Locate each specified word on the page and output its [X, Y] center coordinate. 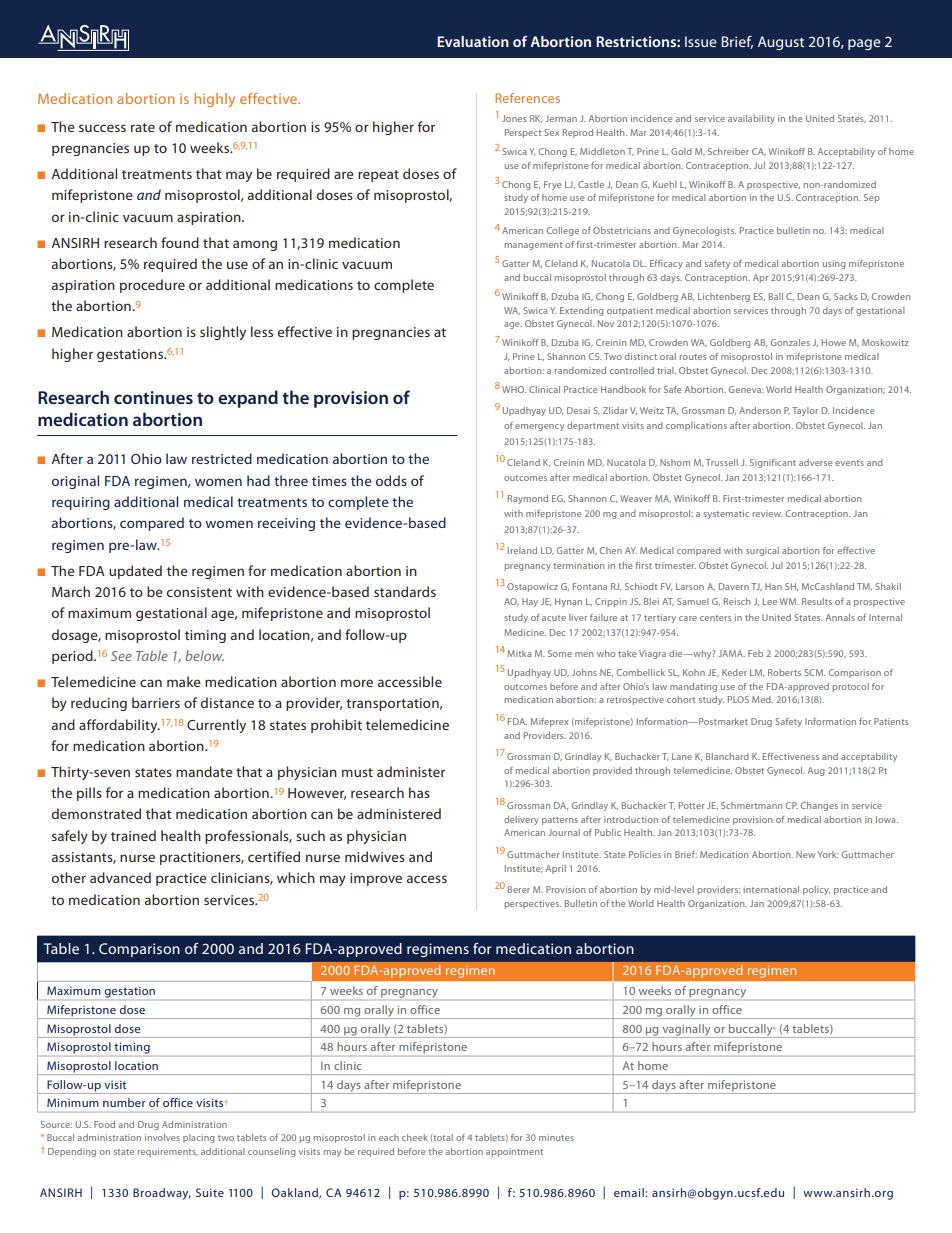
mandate [204, 771]
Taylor [805, 411]
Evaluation [473, 41]
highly [214, 100]
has [419, 792]
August [781, 43]
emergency [539, 427]
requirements [168, 1152]
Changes [819, 806]
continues [153, 397]
